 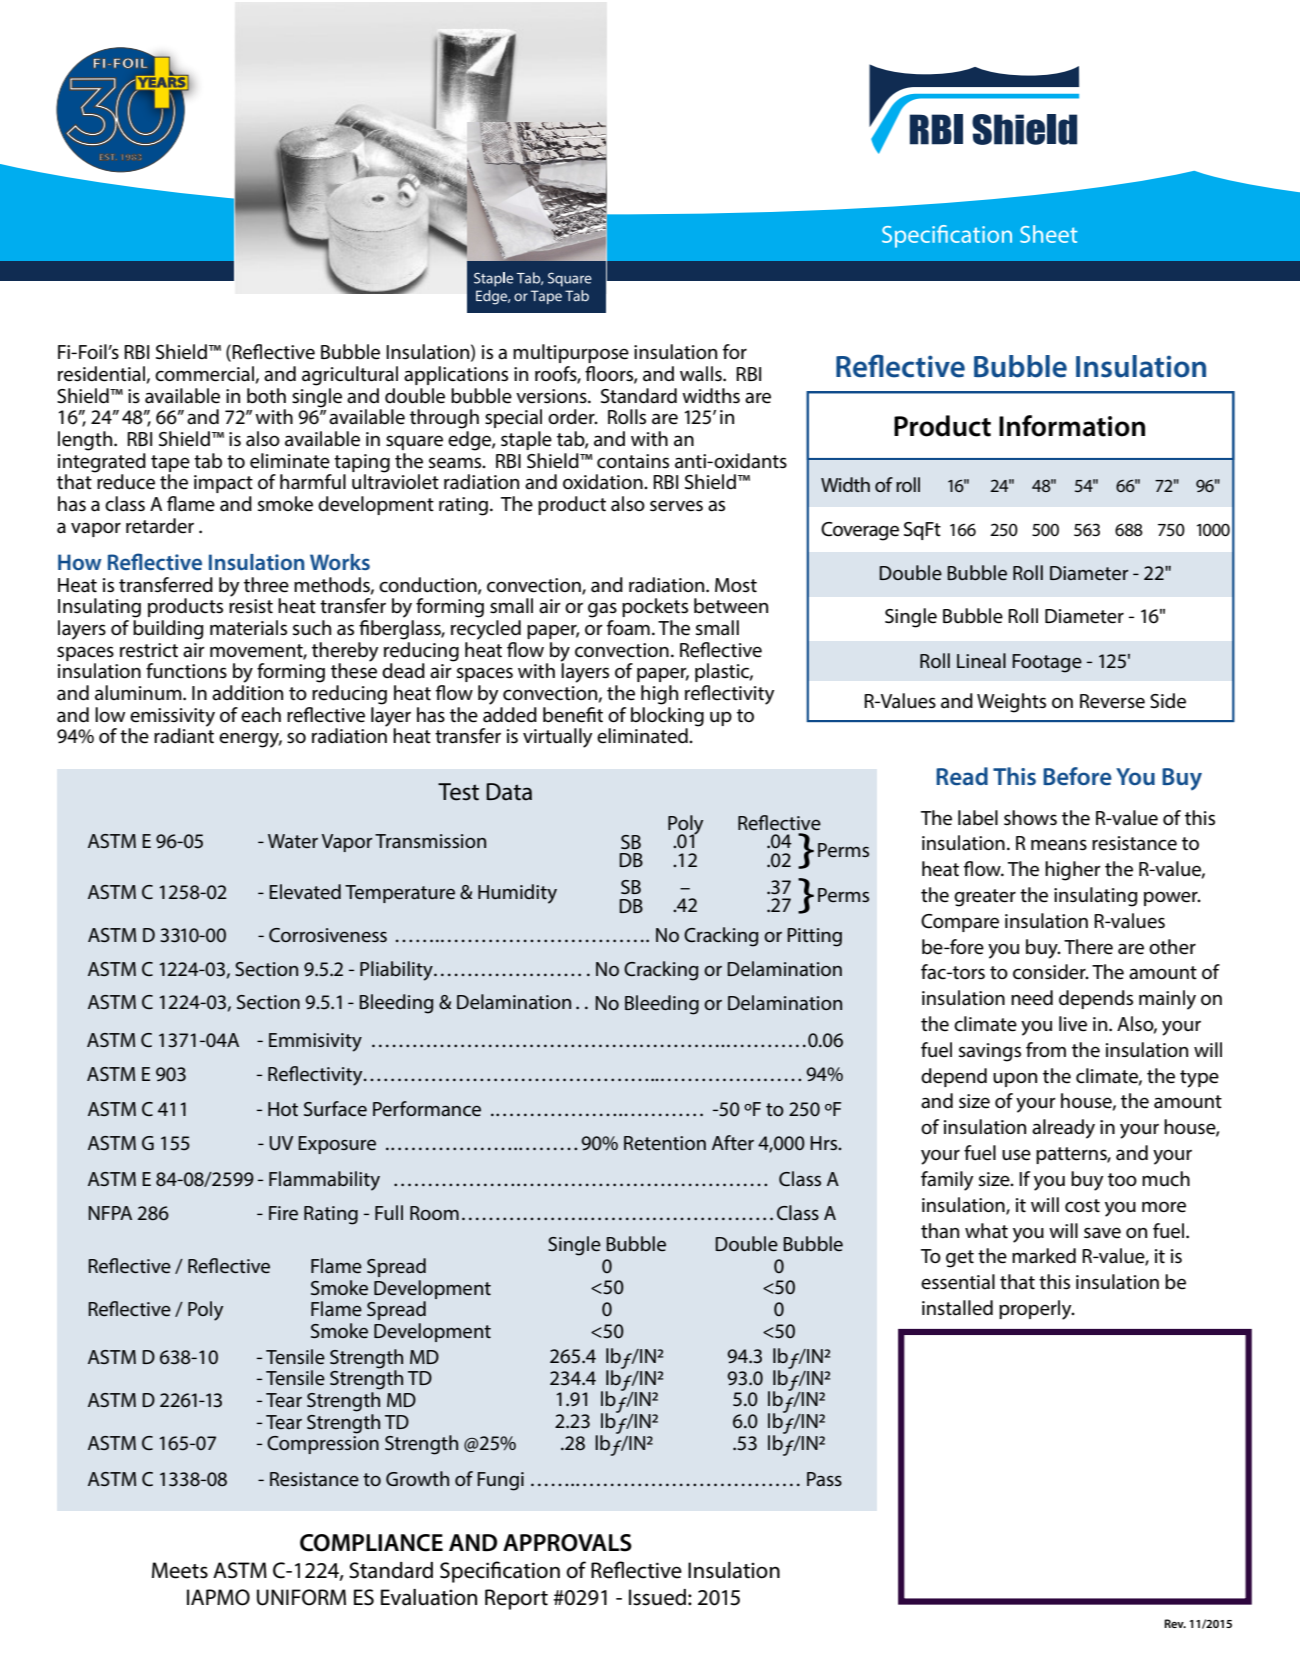 I want to click on Pass, so click(x=824, y=1479).
